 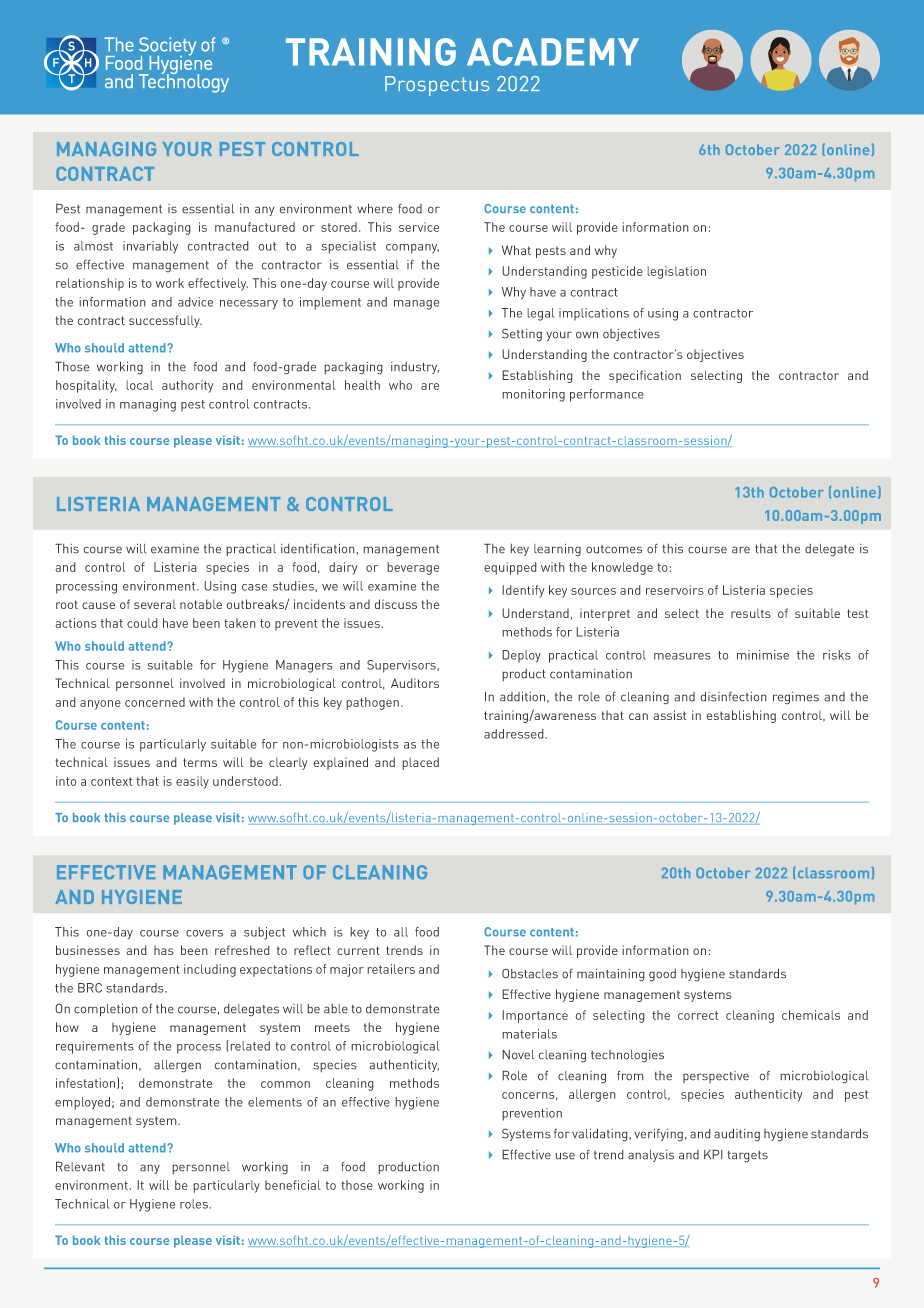 What do you see at coordinates (751, 613) in the screenshot?
I see `results` at bounding box center [751, 613].
